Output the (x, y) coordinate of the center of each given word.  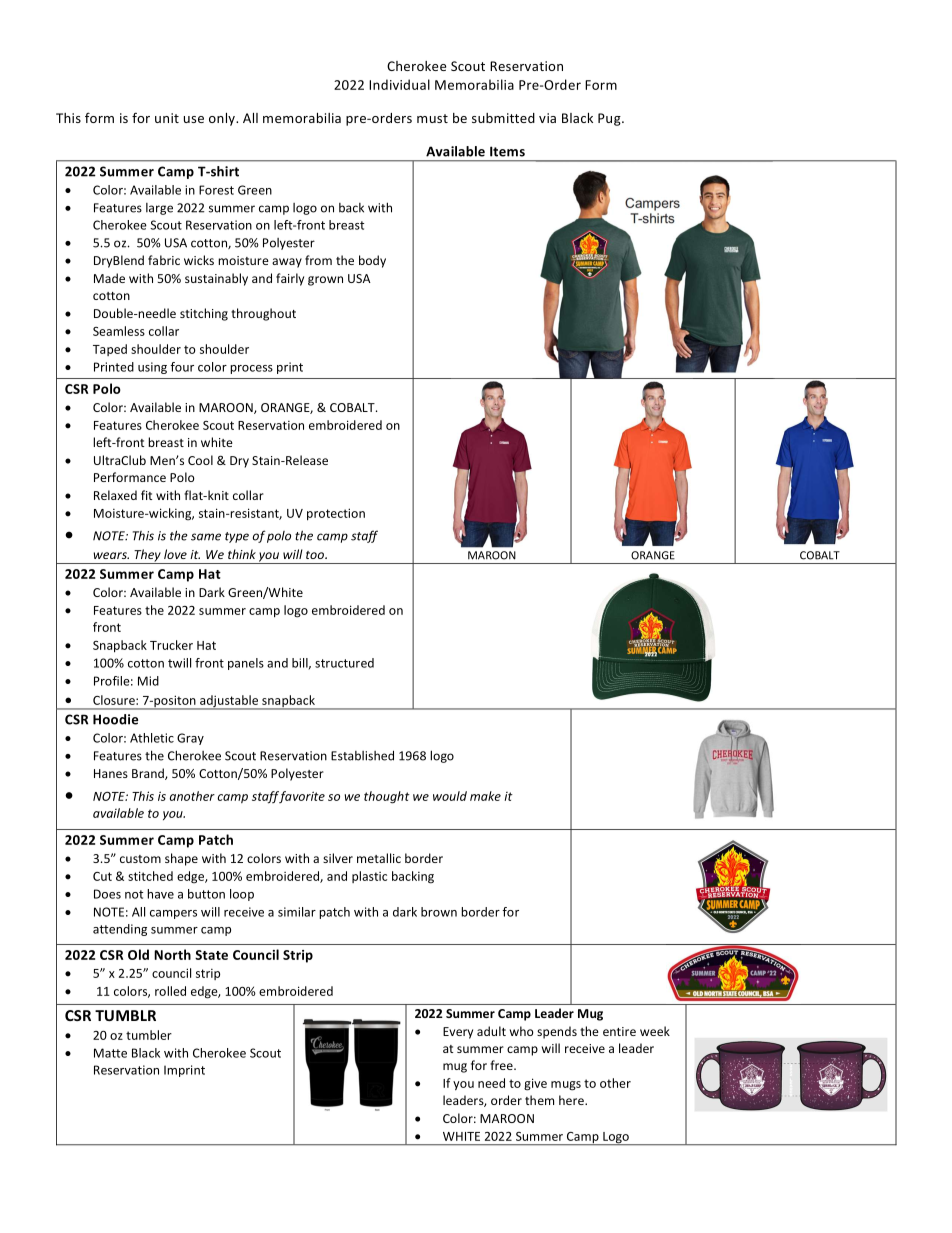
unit (167, 118)
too (316, 555)
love (175, 554)
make (485, 796)
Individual (399, 84)
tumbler (149, 1035)
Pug (610, 119)
